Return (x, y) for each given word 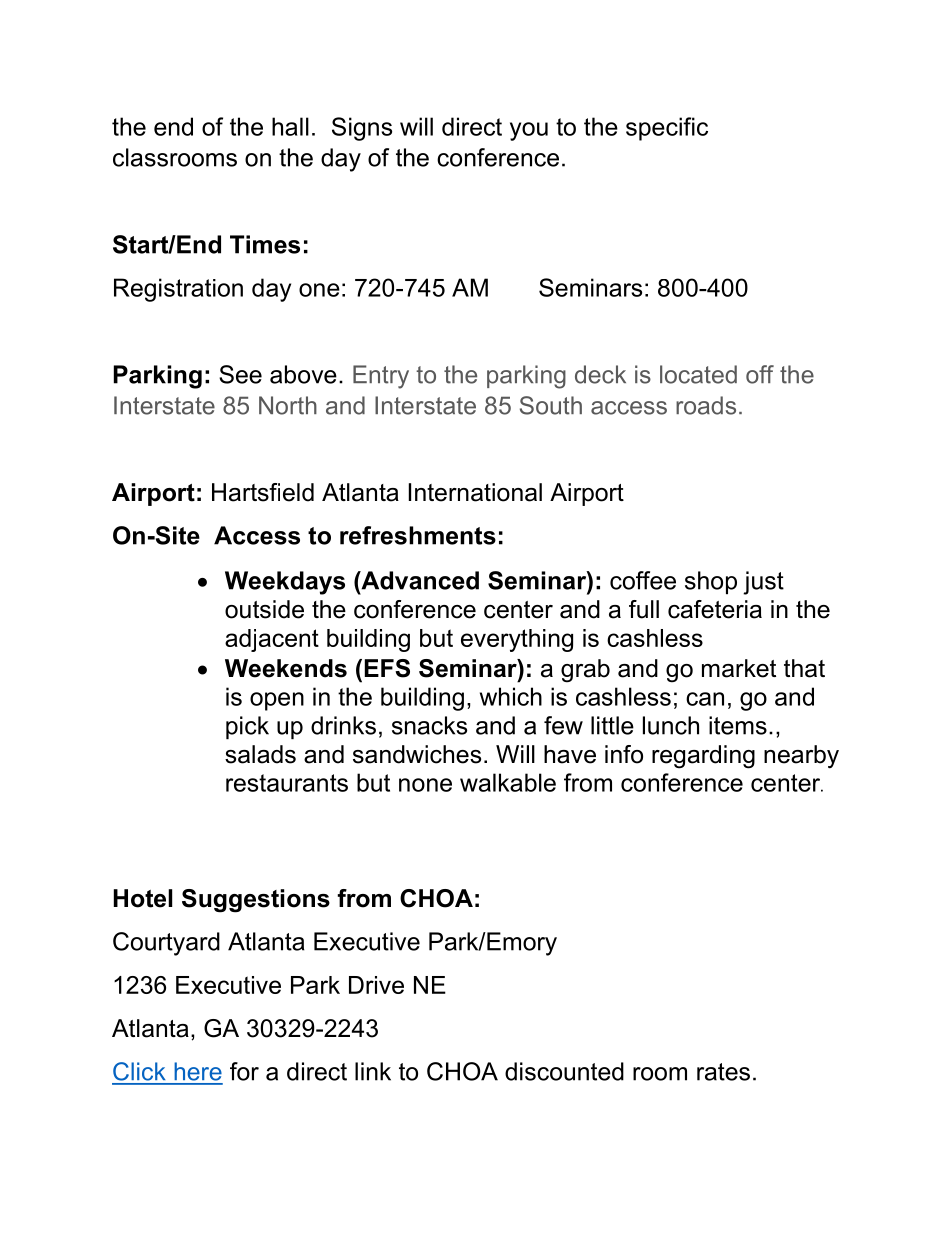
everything (517, 640)
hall (290, 126)
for (244, 1071)
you (529, 131)
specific (667, 129)
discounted (564, 1071)
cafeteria (715, 609)
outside (264, 609)
